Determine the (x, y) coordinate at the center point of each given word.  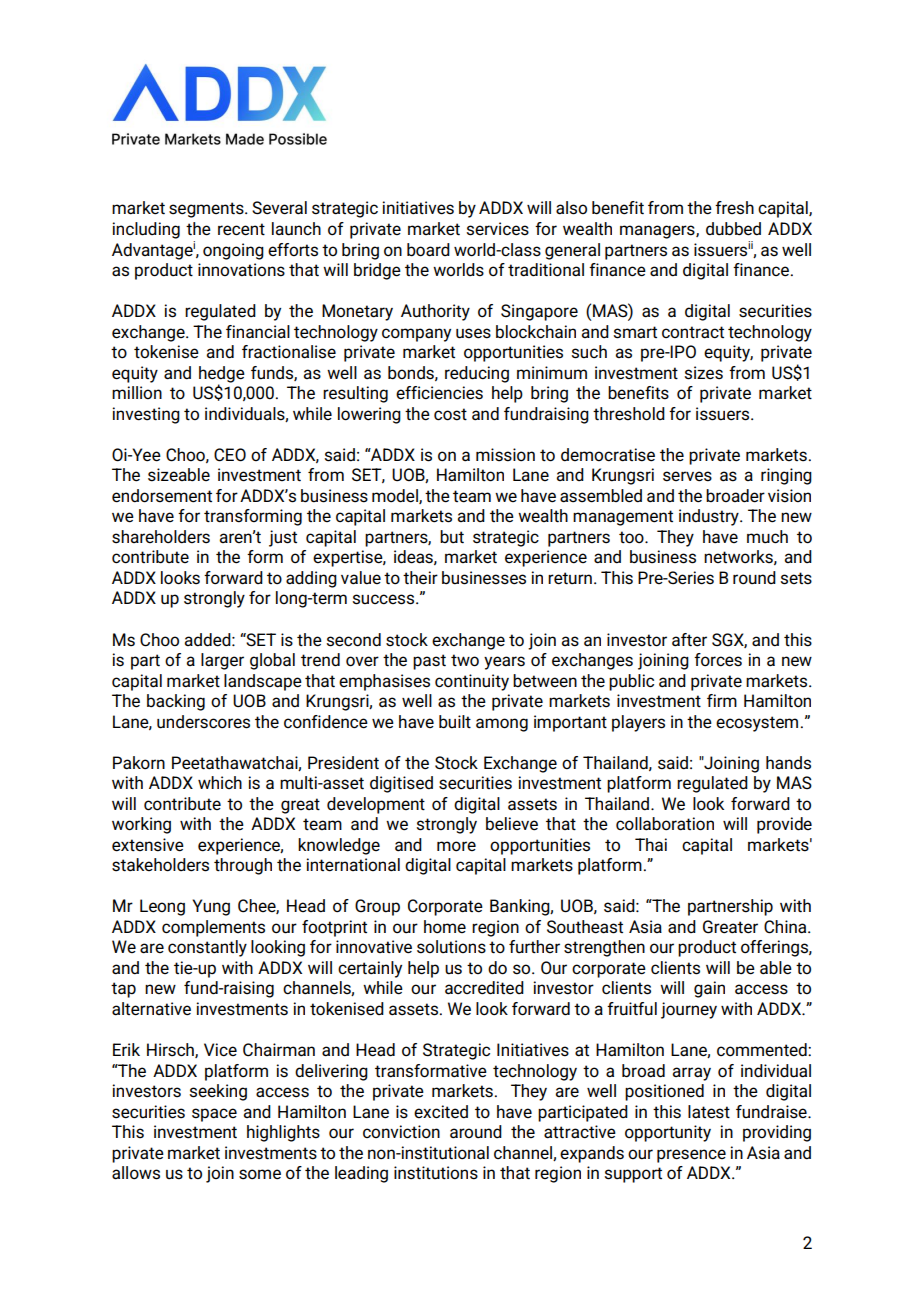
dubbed (733, 229)
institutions (436, 1173)
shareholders (161, 537)
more (456, 846)
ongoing (233, 251)
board (428, 250)
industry (710, 517)
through (243, 866)
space (214, 1115)
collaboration (665, 824)
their (420, 578)
